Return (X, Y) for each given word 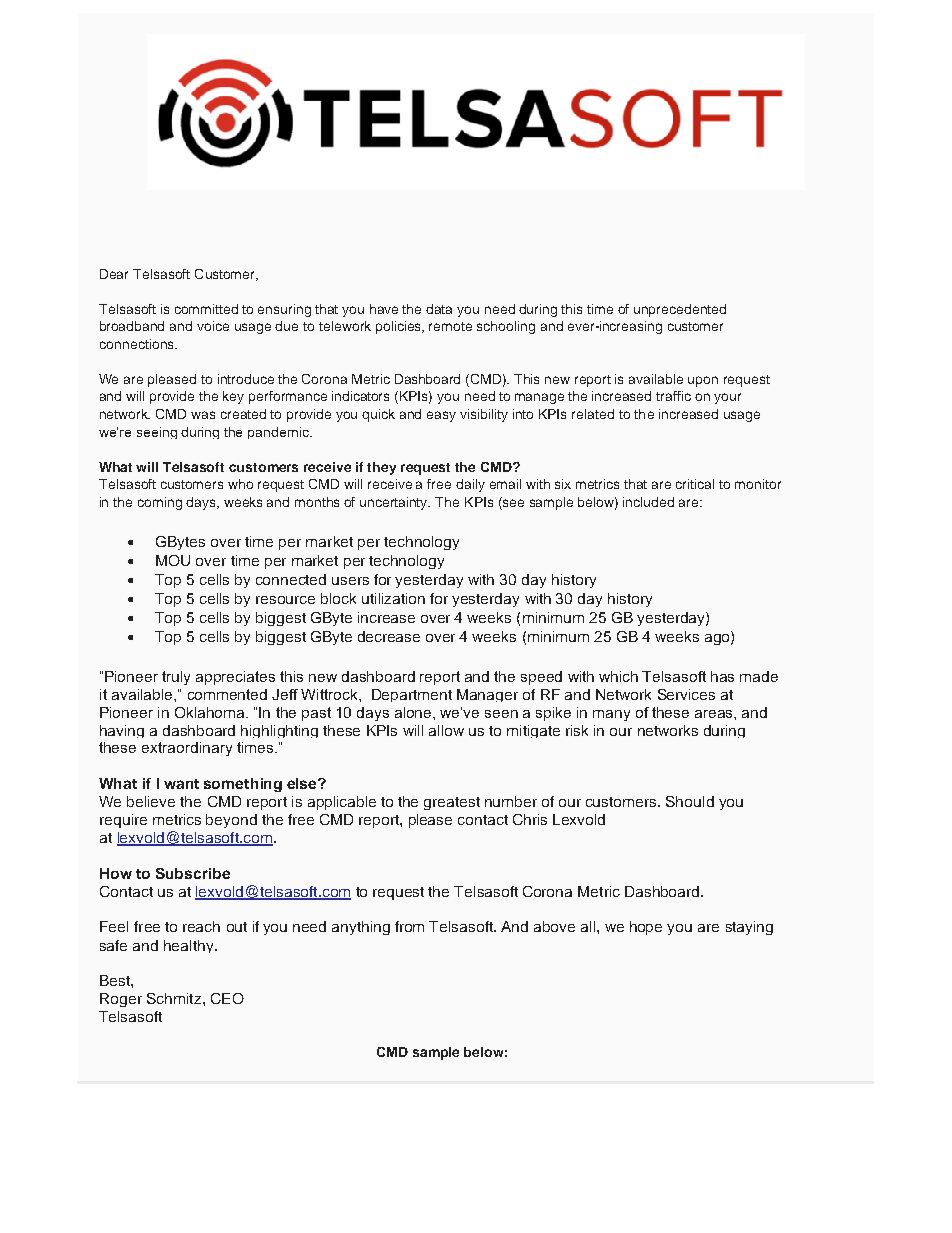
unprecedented (680, 310)
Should (690, 801)
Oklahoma (211, 712)
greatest (452, 803)
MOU (173, 560)
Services (686, 694)
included (648, 502)
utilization (393, 598)
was (203, 415)
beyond (231, 821)
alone (414, 712)
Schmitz (175, 998)
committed (206, 309)
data (439, 309)
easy (441, 416)
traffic (673, 396)
